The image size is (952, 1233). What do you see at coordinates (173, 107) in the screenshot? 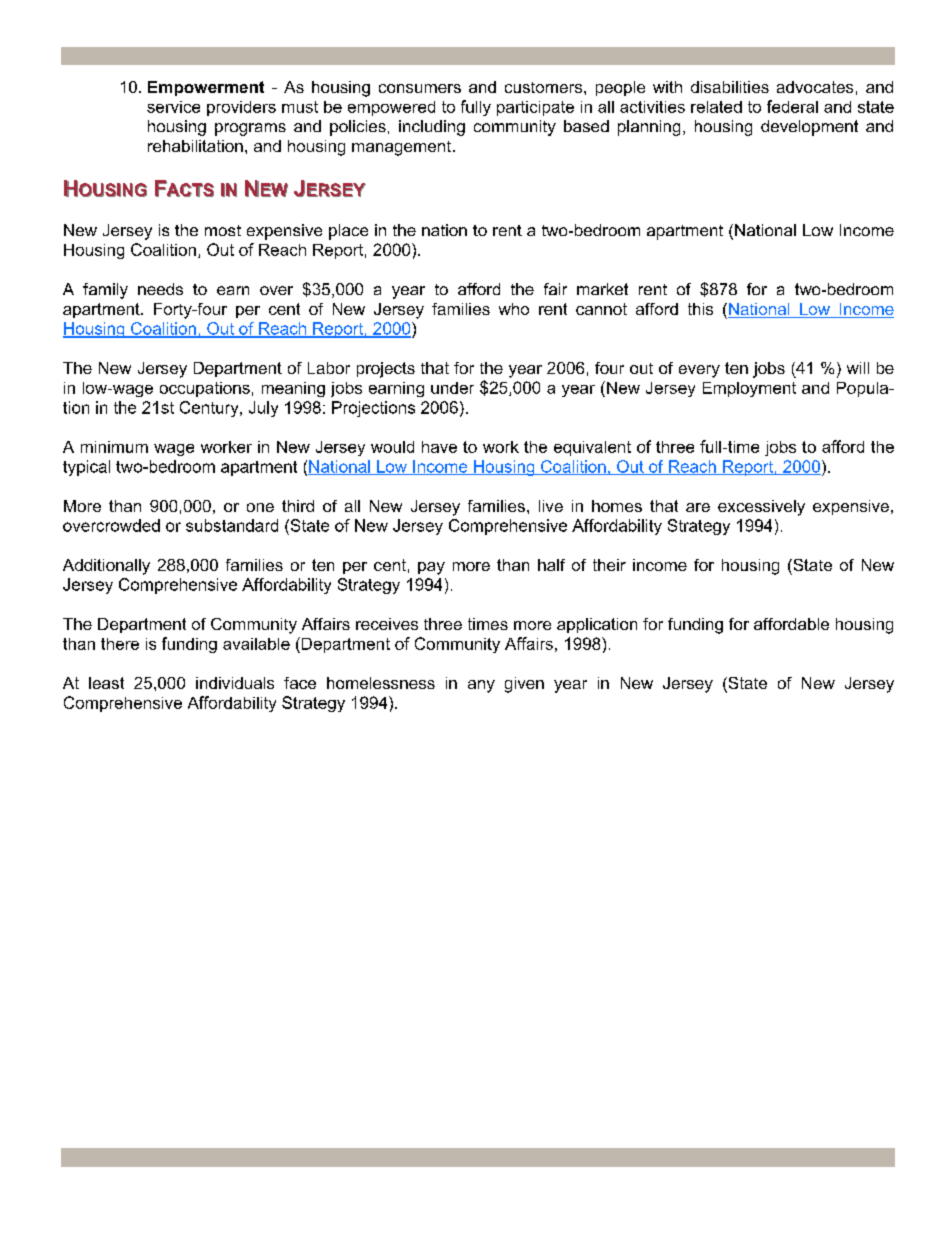
I see `service` at bounding box center [173, 107].
